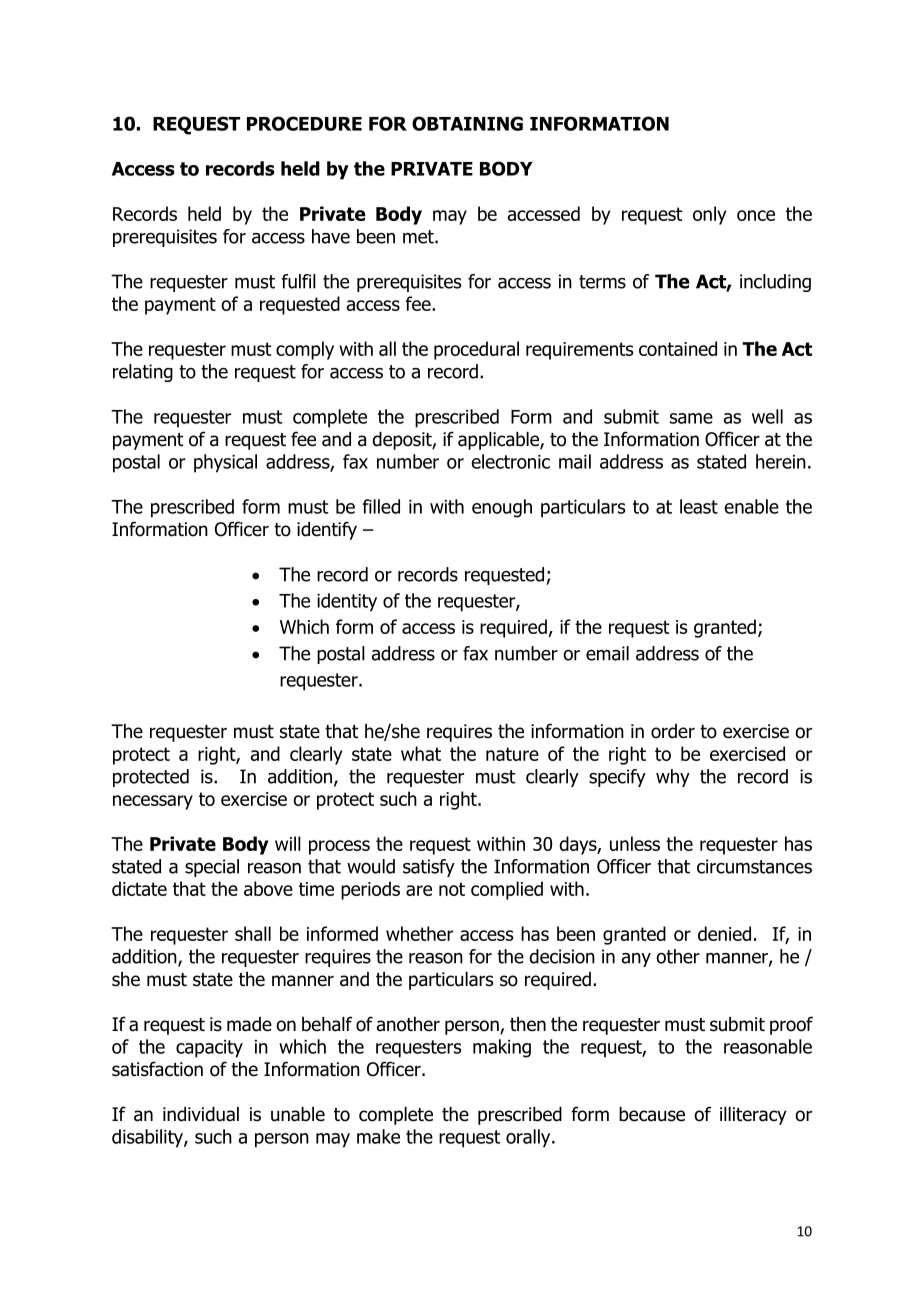 Image resolution: width=924 pixels, height=1308 pixels. I want to click on satisfy, so click(429, 868).
